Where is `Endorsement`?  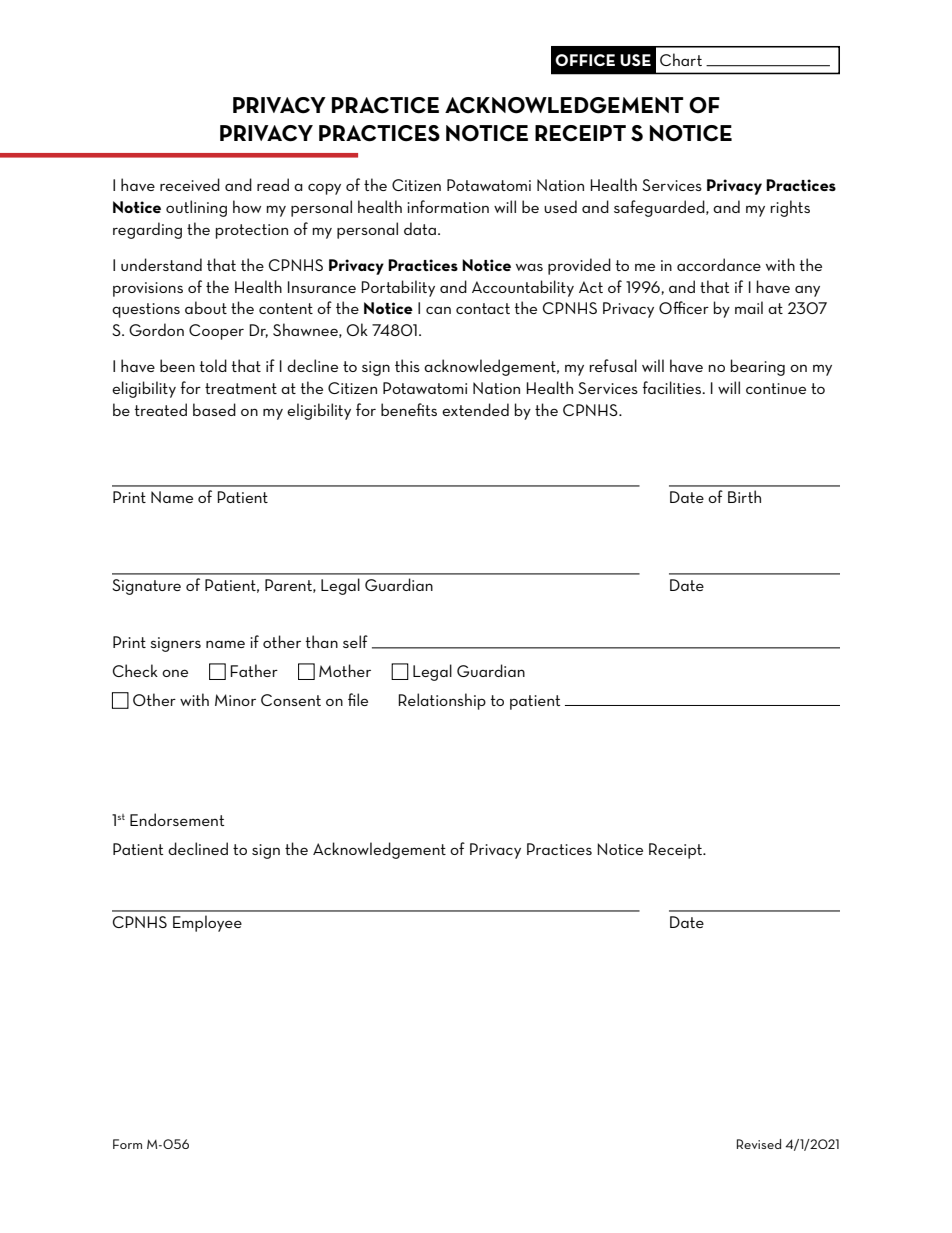
Endorsement is located at coordinates (177, 819).
